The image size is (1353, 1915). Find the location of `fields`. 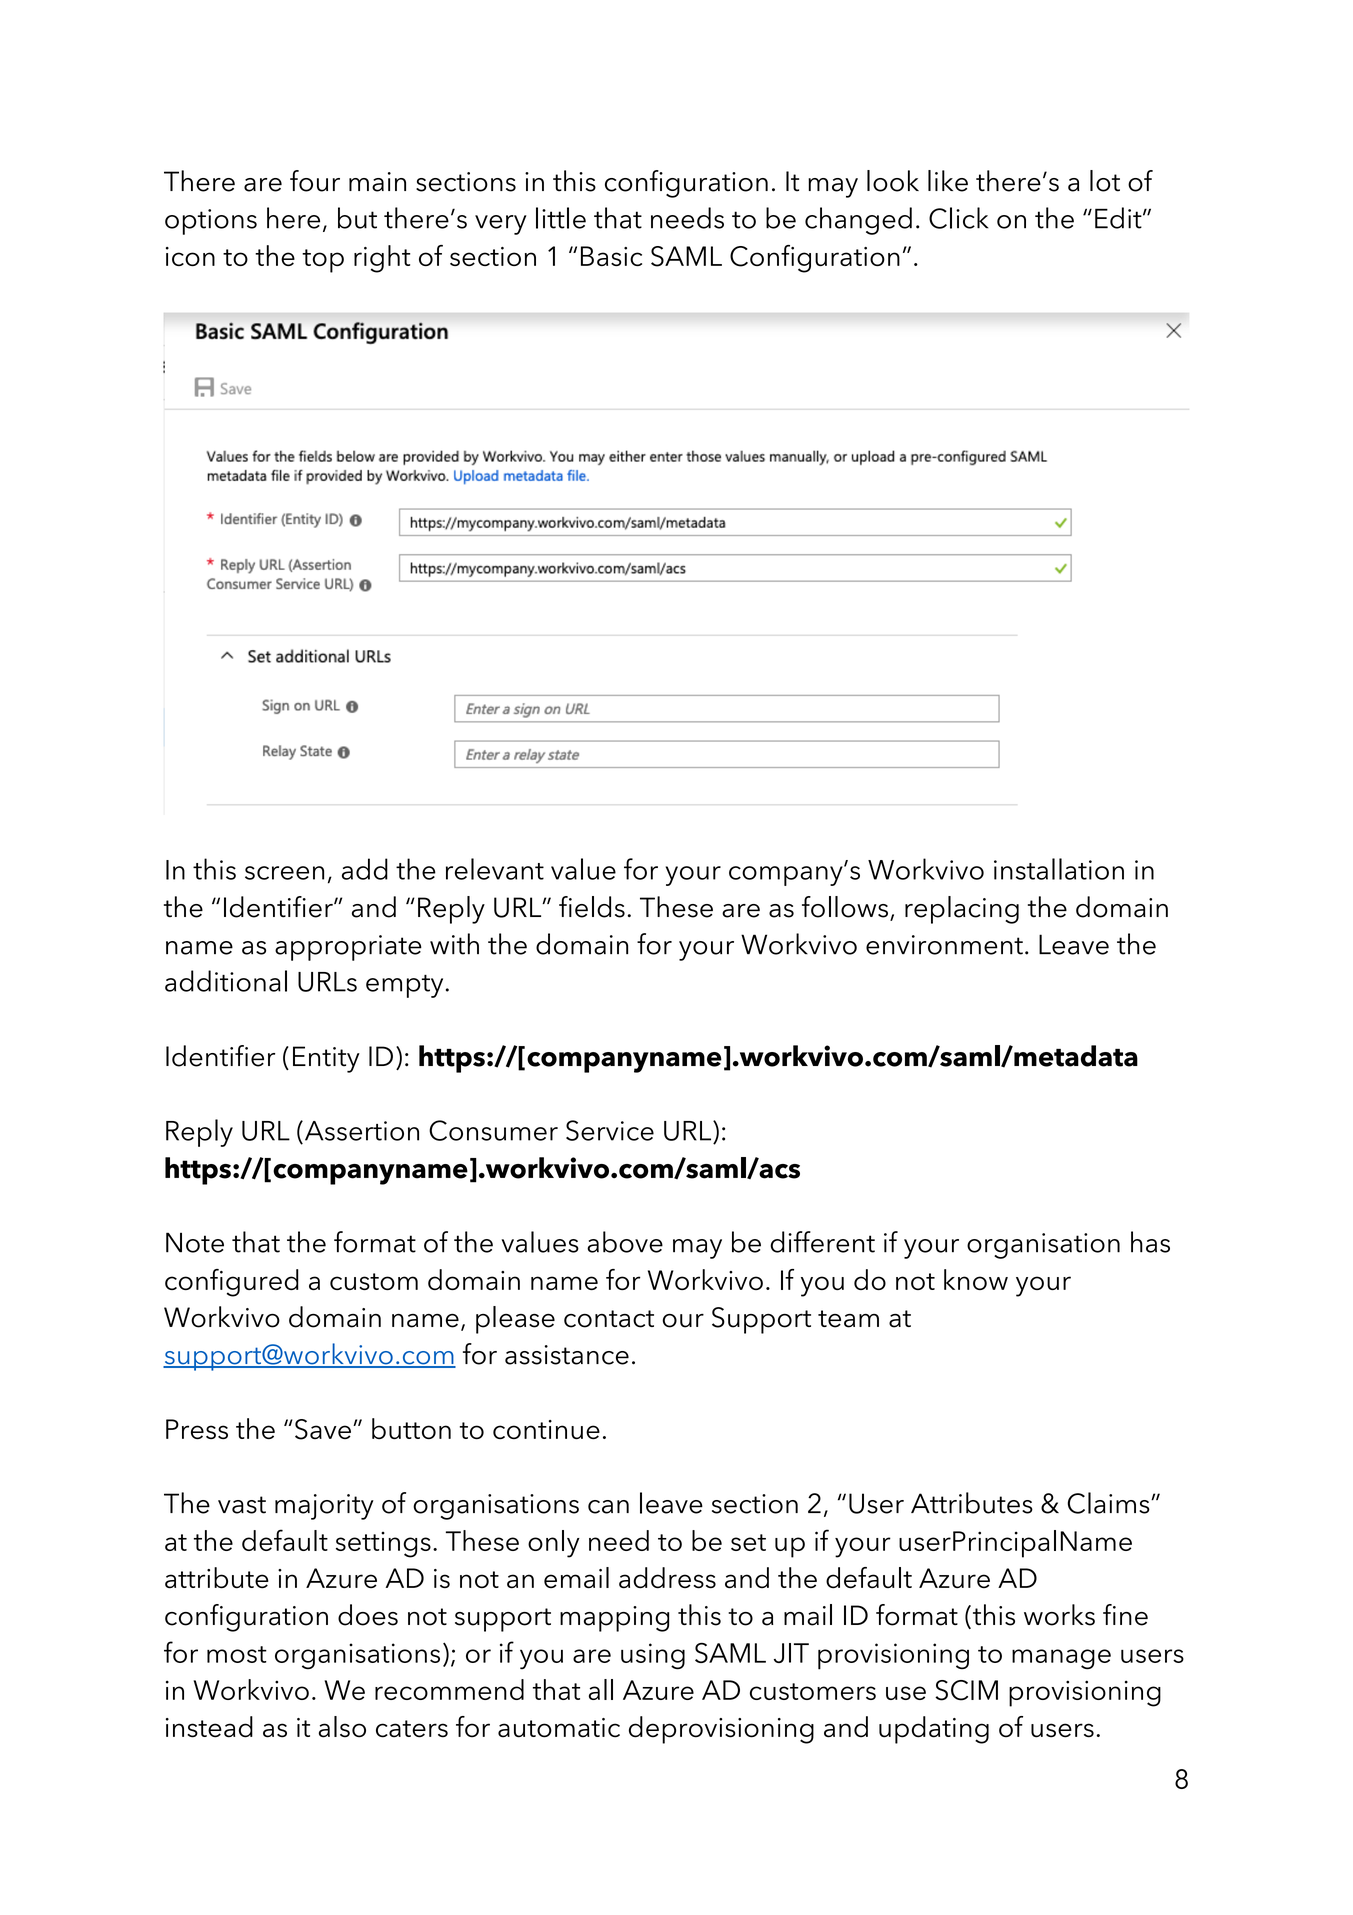

fields is located at coordinates (592, 907).
